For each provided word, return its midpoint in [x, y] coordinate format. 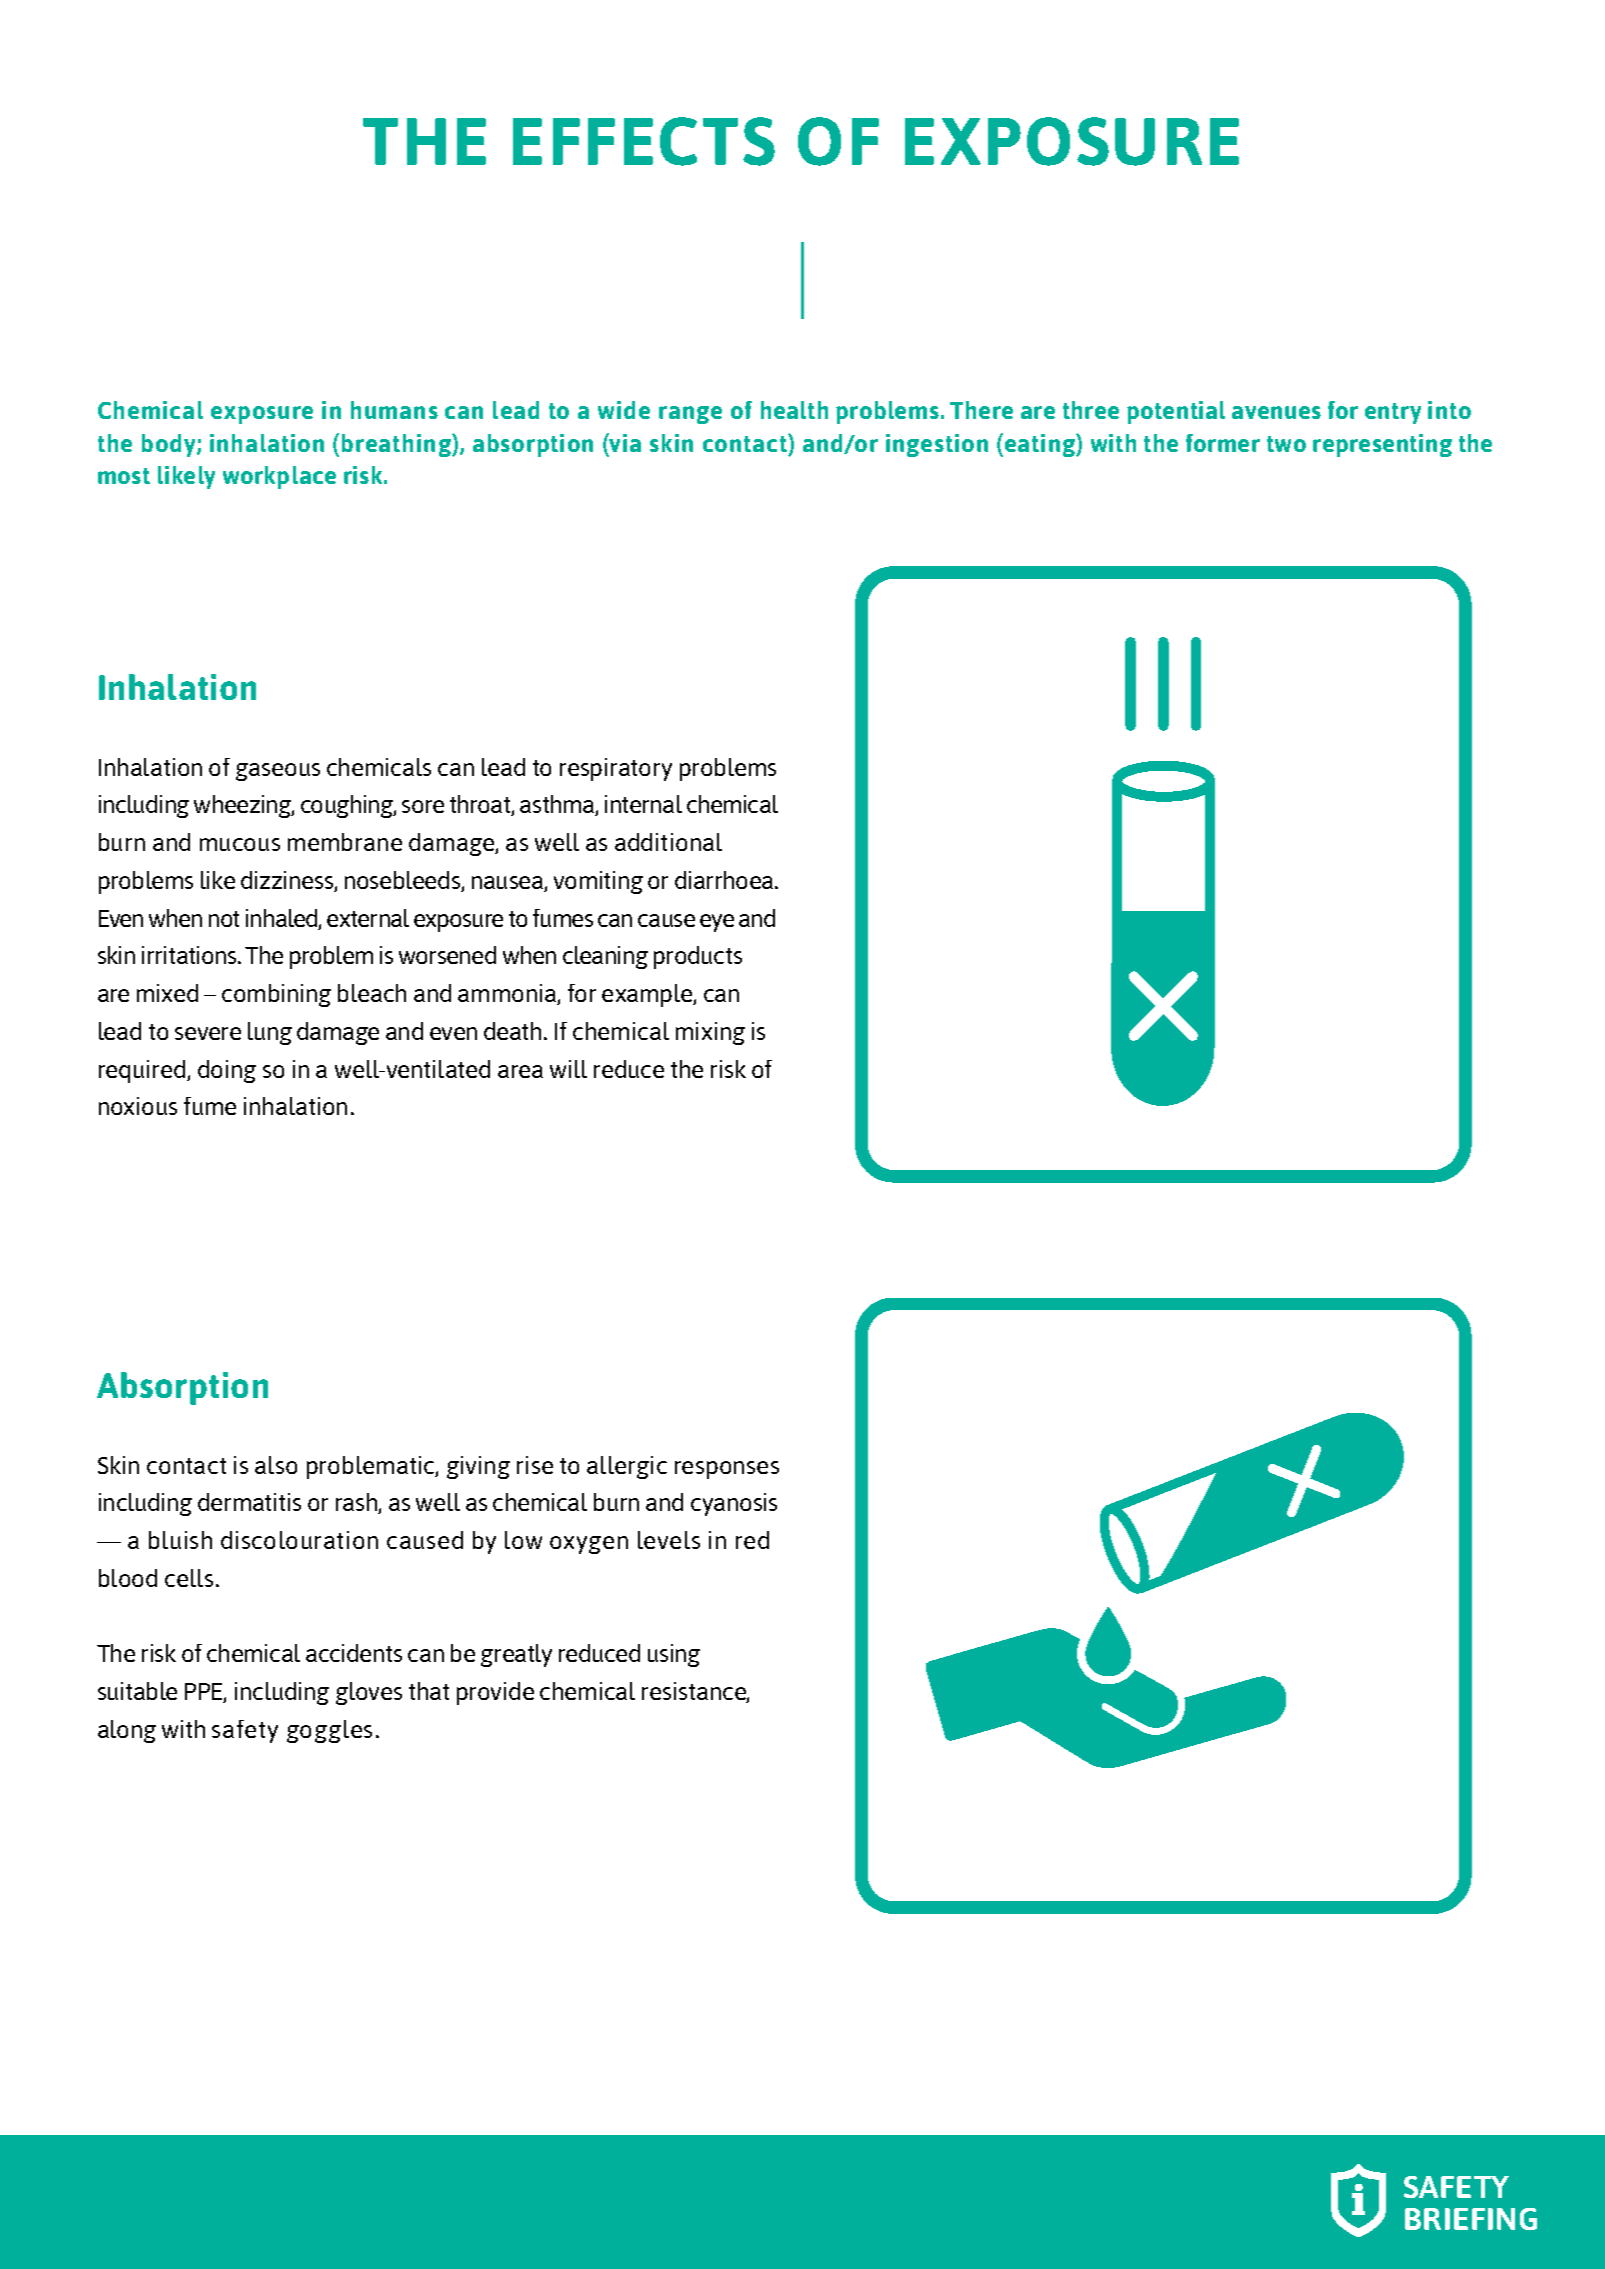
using [674, 1655]
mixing [710, 1033]
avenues [1276, 412]
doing [227, 1071]
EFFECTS [644, 141]
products [698, 957]
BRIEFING [1471, 2219]
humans [394, 410]
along [127, 1731]
